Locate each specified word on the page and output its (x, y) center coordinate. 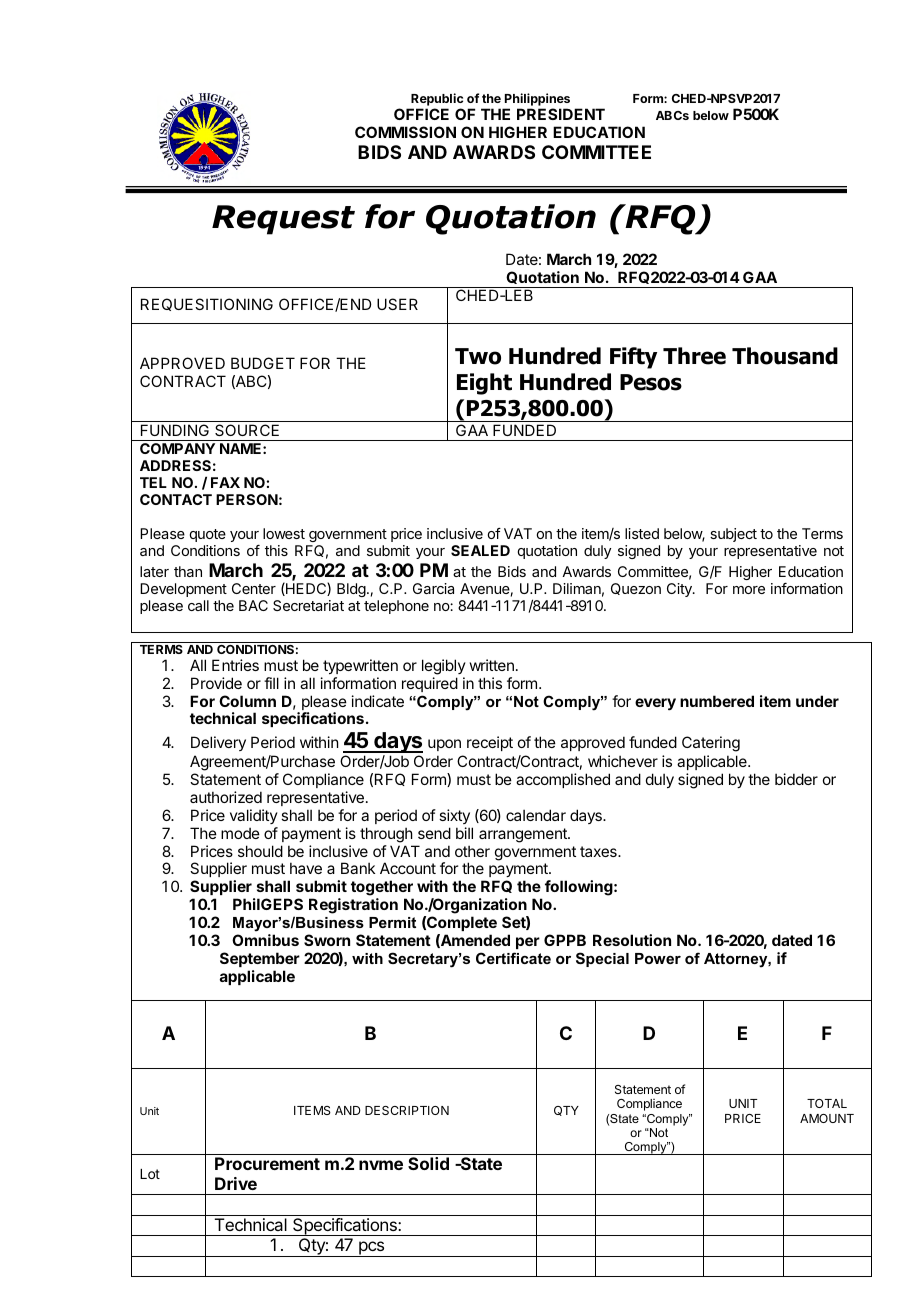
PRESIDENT (561, 114)
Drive (236, 1183)
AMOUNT (827, 1118)
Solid (428, 1163)
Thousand (785, 356)
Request (283, 220)
